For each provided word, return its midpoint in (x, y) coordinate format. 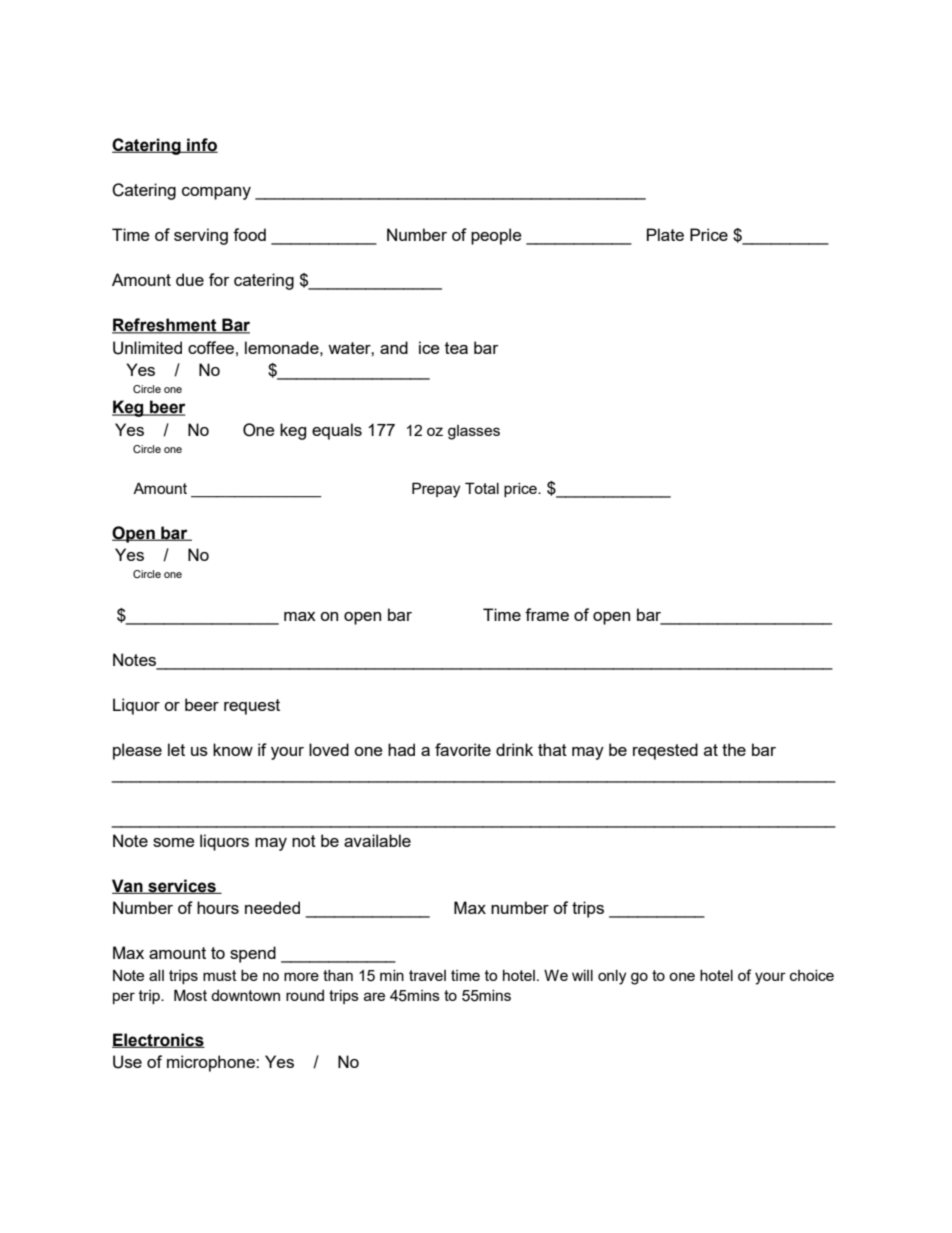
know (233, 749)
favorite (463, 749)
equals (337, 431)
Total (482, 488)
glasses (474, 432)
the (734, 749)
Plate (665, 234)
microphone (212, 1063)
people (496, 236)
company (216, 193)
